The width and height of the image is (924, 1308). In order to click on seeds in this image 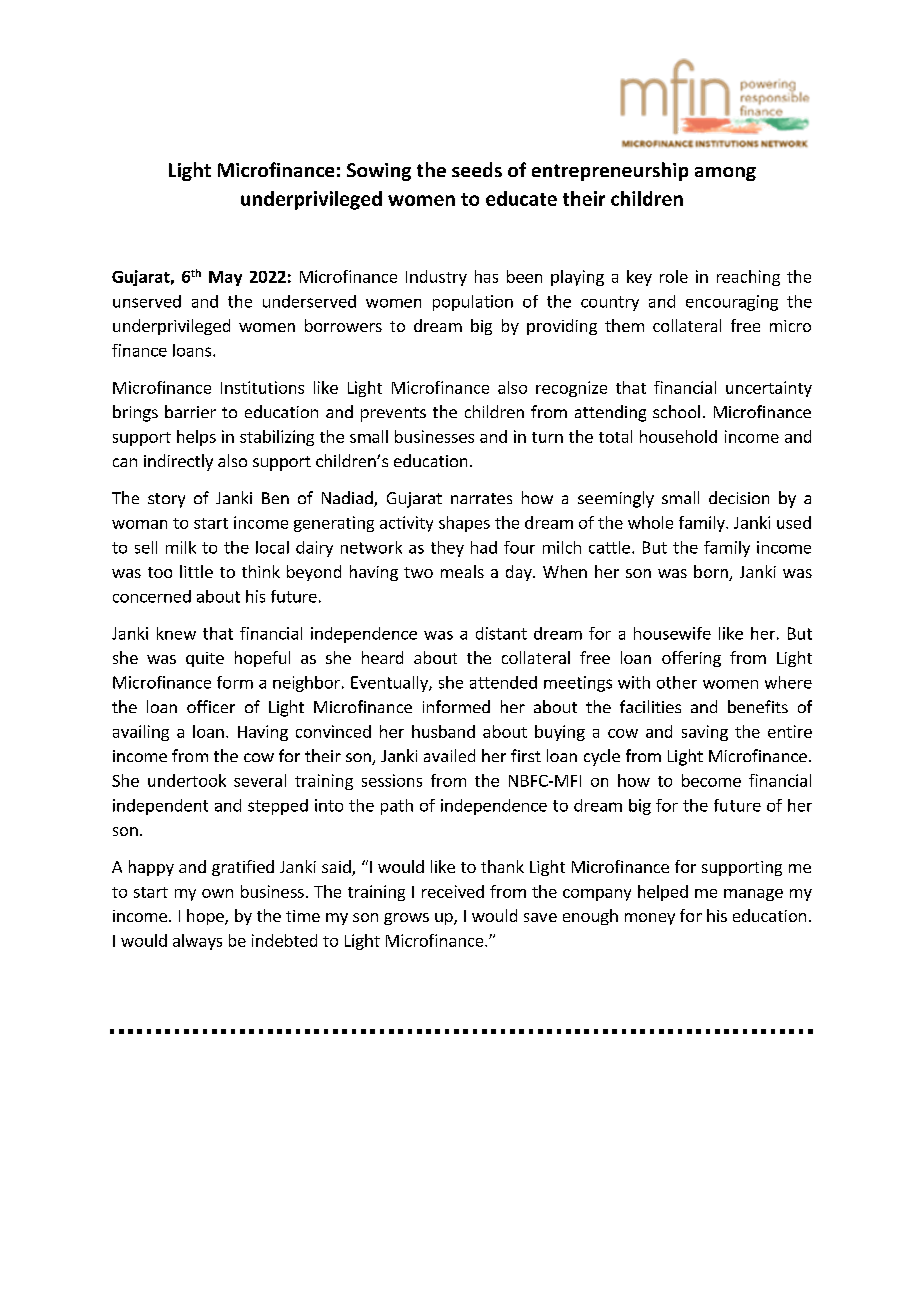, I will do `click(477, 169)`.
